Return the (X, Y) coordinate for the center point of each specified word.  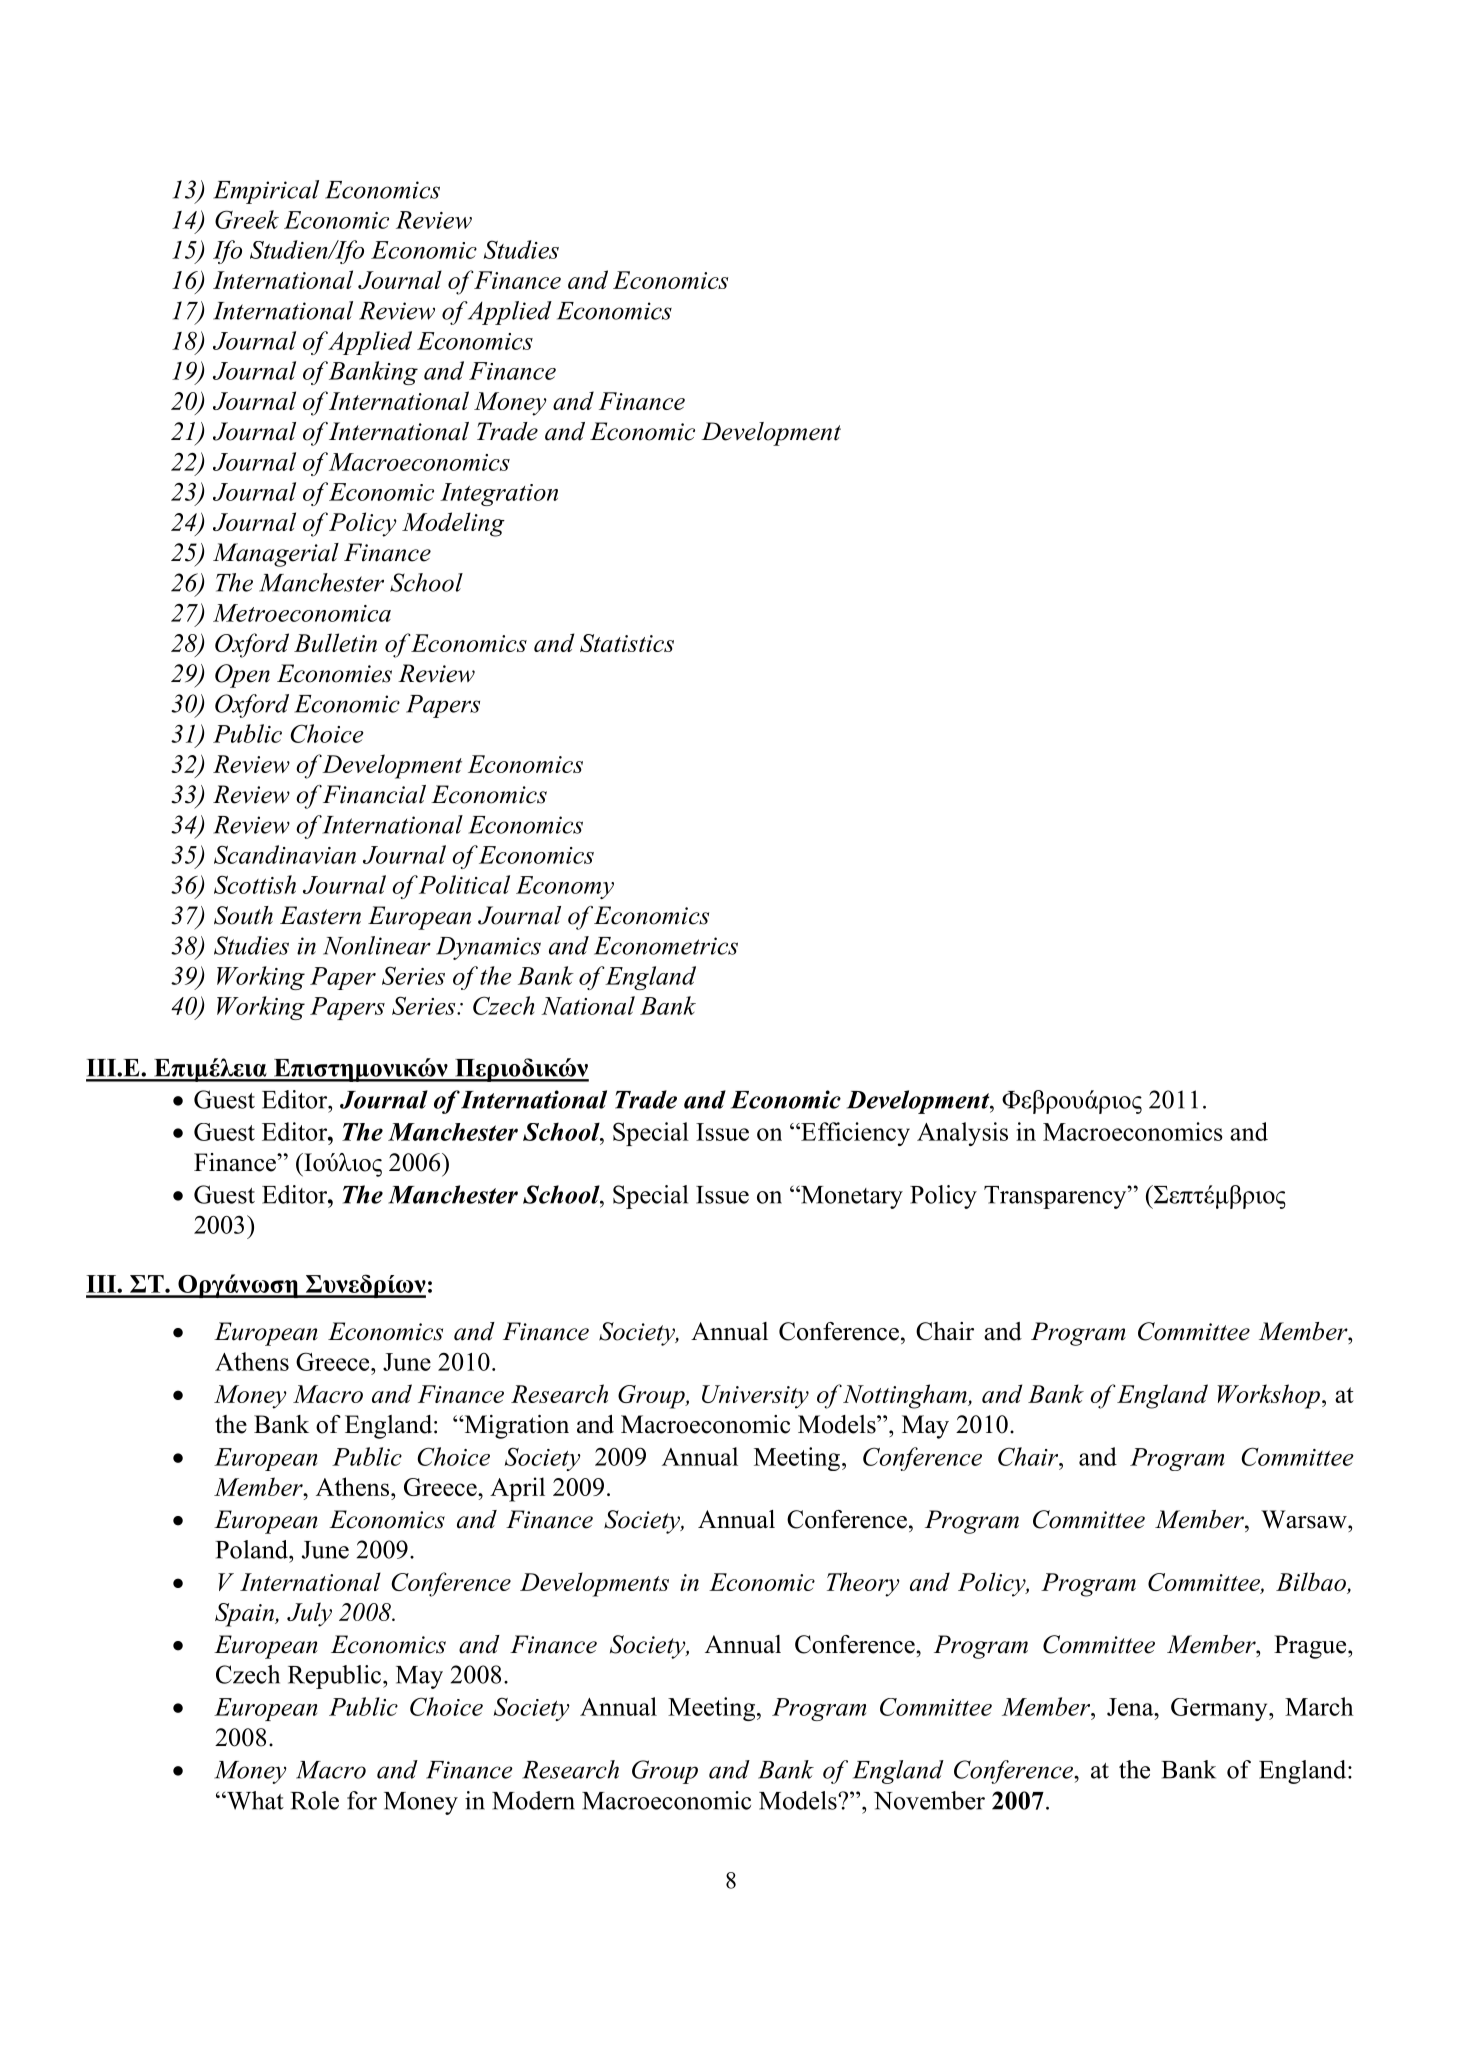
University (755, 1397)
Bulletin (335, 642)
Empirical (266, 192)
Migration (515, 1427)
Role (314, 1800)
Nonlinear (377, 945)
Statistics (627, 643)
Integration (499, 494)
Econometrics (666, 946)
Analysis (962, 1134)
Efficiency (854, 1134)
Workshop (1268, 1396)
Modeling (453, 524)
